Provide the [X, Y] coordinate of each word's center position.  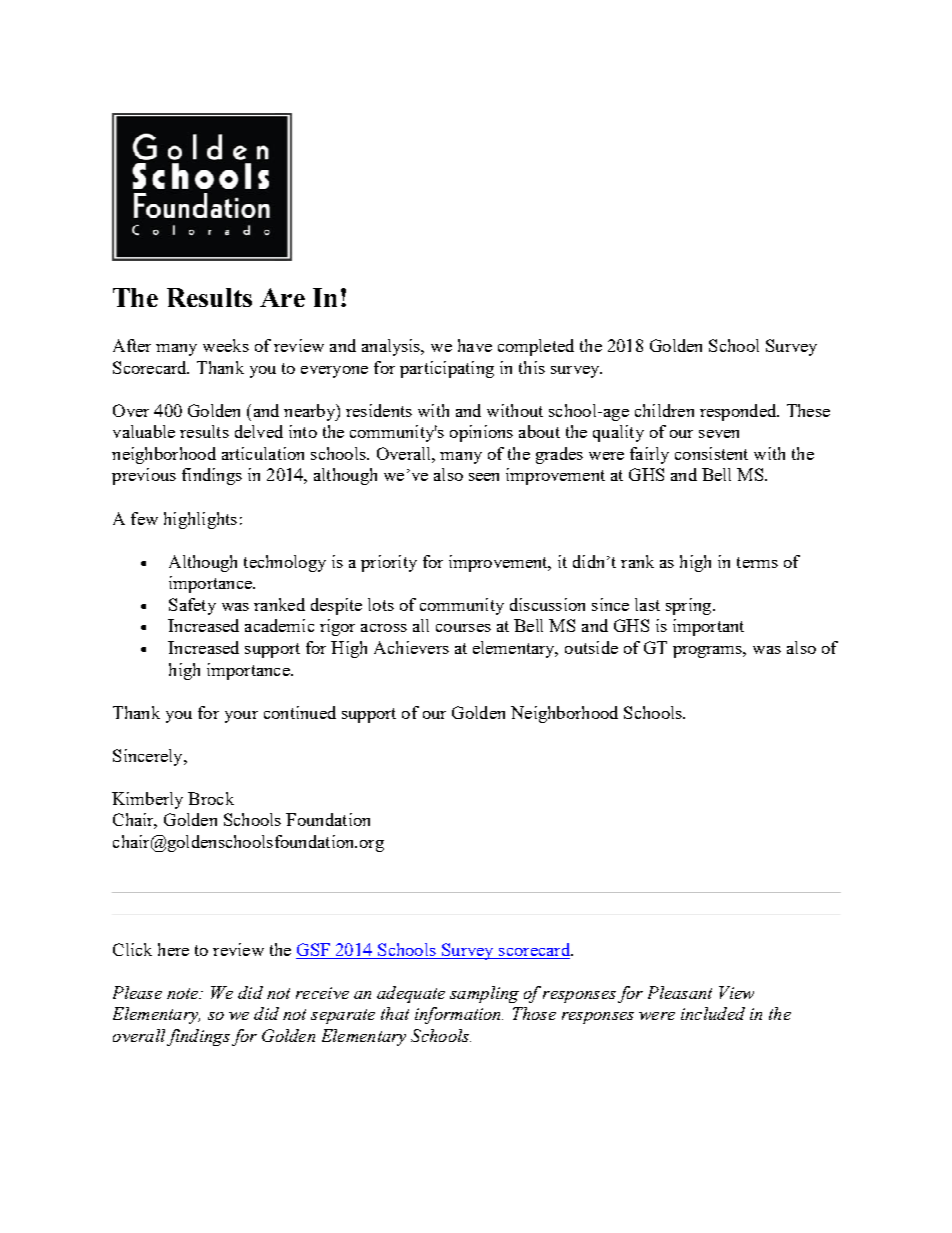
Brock [211, 798]
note [184, 993]
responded [739, 412]
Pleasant [680, 992]
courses [463, 628]
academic [279, 625]
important [708, 627]
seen [484, 477]
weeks [226, 345]
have [475, 345]
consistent [711, 453]
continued [300, 712]
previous [144, 476]
